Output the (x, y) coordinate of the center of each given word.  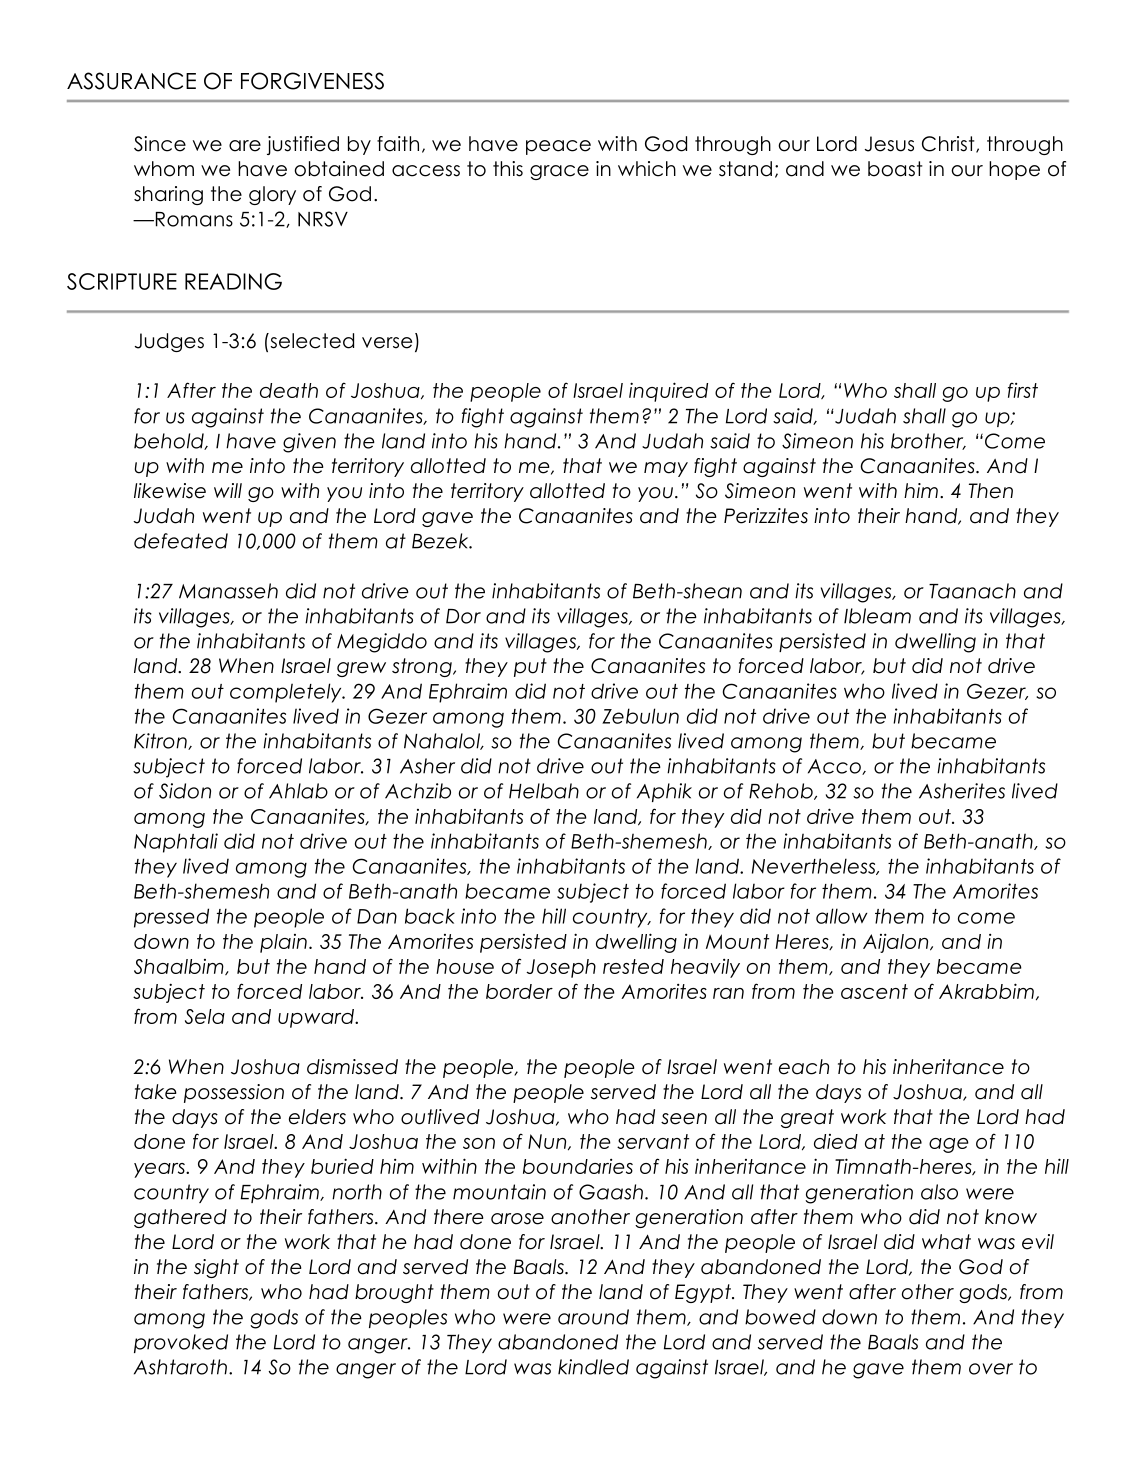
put (530, 667)
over (991, 1369)
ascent (874, 991)
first (1023, 390)
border (519, 991)
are (245, 146)
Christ (949, 144)
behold (170, 441)
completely (287, 693)
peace (558, 147)
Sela (205, 1016)
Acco (835, 767)
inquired (668, 392)
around (593, 1317)
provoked (181, 1343)
